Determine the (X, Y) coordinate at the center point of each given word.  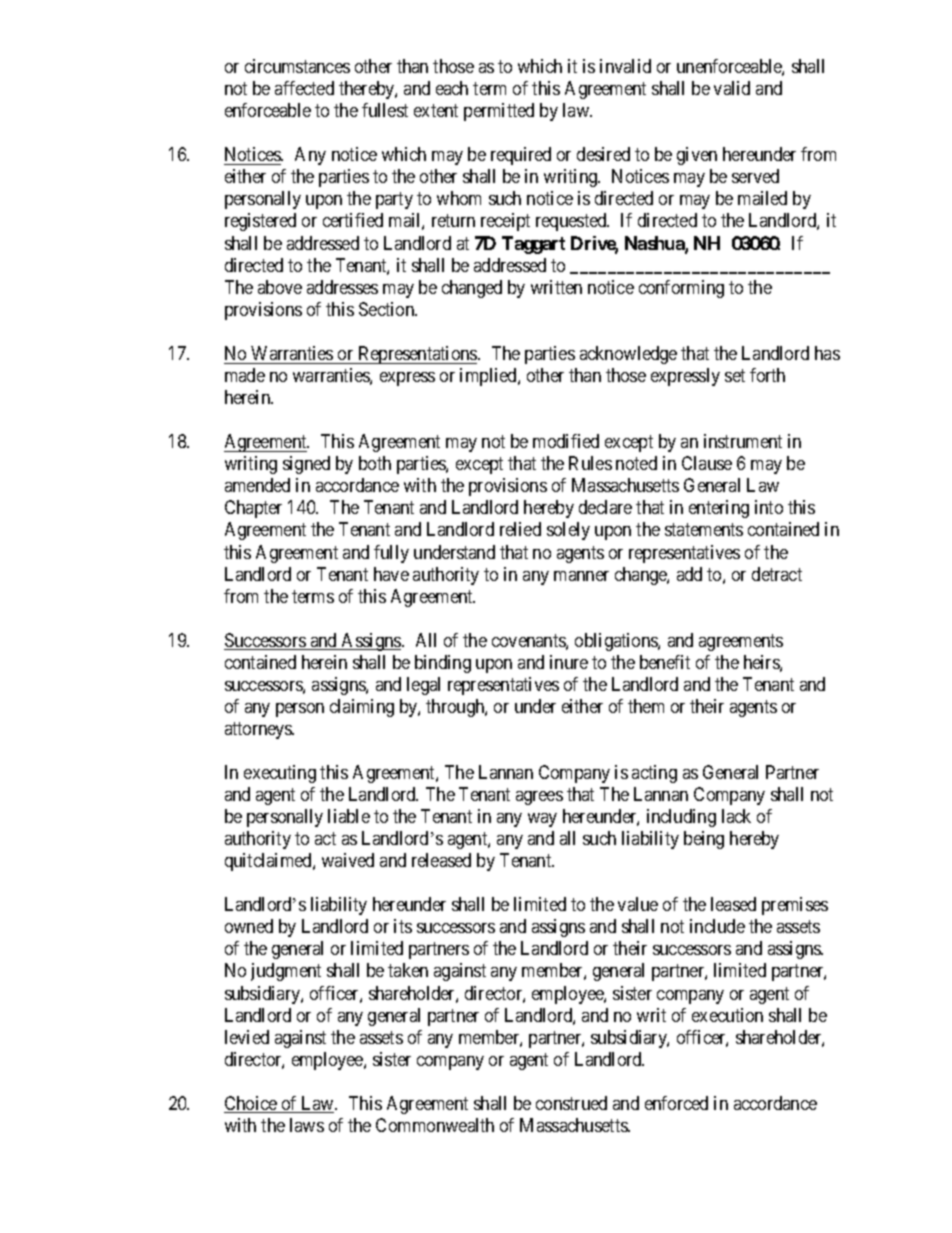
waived (348, 860)
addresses (342, 287)
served (755, 176)
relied (520, 529)
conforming (681, 289)
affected (304, 88)
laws (307, 1125)
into (769, 507)
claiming (362, 708)
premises (795, 906)
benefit (665, 662)
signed (306, 465)
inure (569, 662)
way (542, 820)
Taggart (533, 245)
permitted (499, 112)
